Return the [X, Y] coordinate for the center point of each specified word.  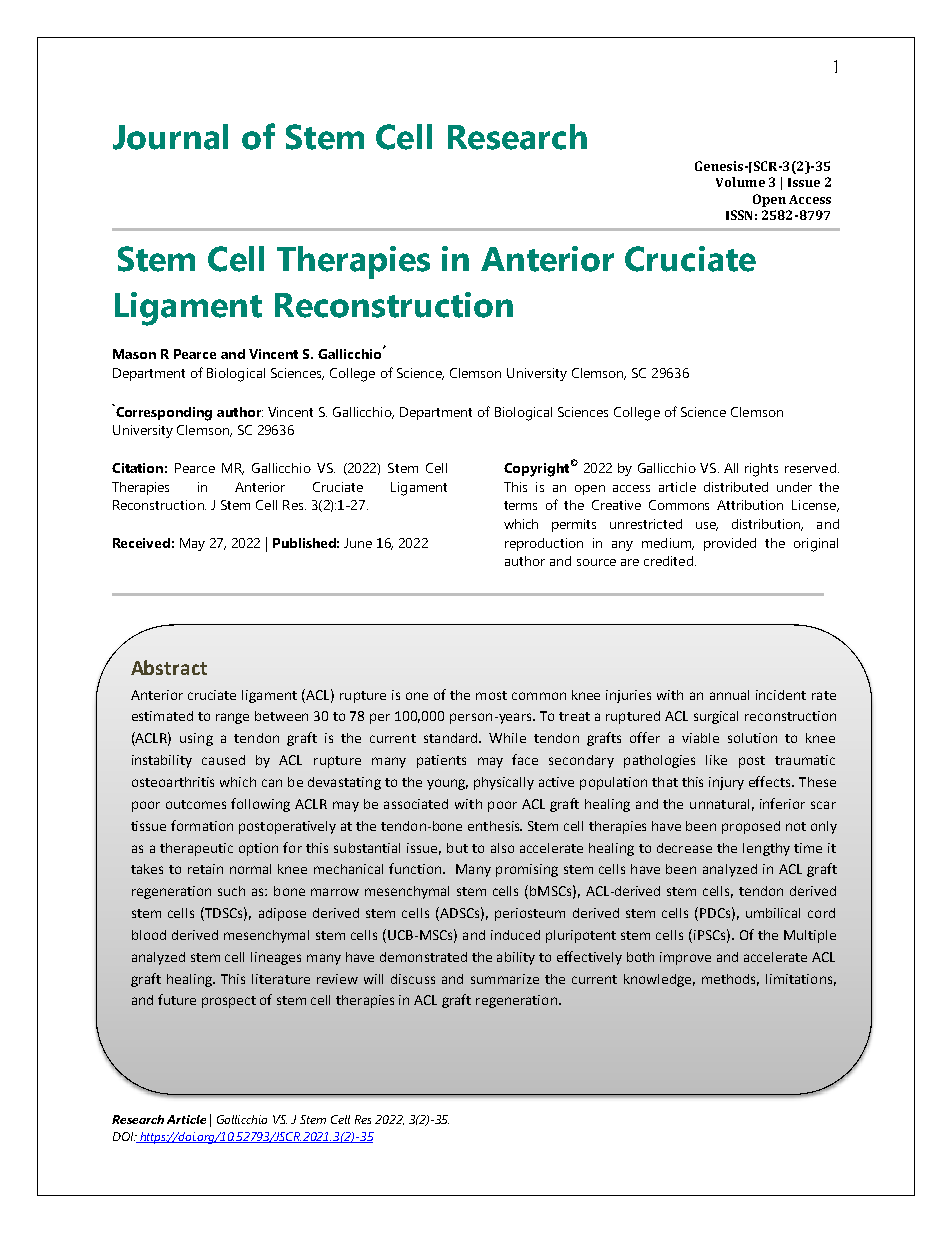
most [491, 695]
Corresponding [163, 413]
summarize [505, 979]
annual [729, 695]
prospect [229, 1002]
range [232, 718]
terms [520, 505]
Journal [170, 137]
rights [761, 470]
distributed [736, 487]
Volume [740, 182]
